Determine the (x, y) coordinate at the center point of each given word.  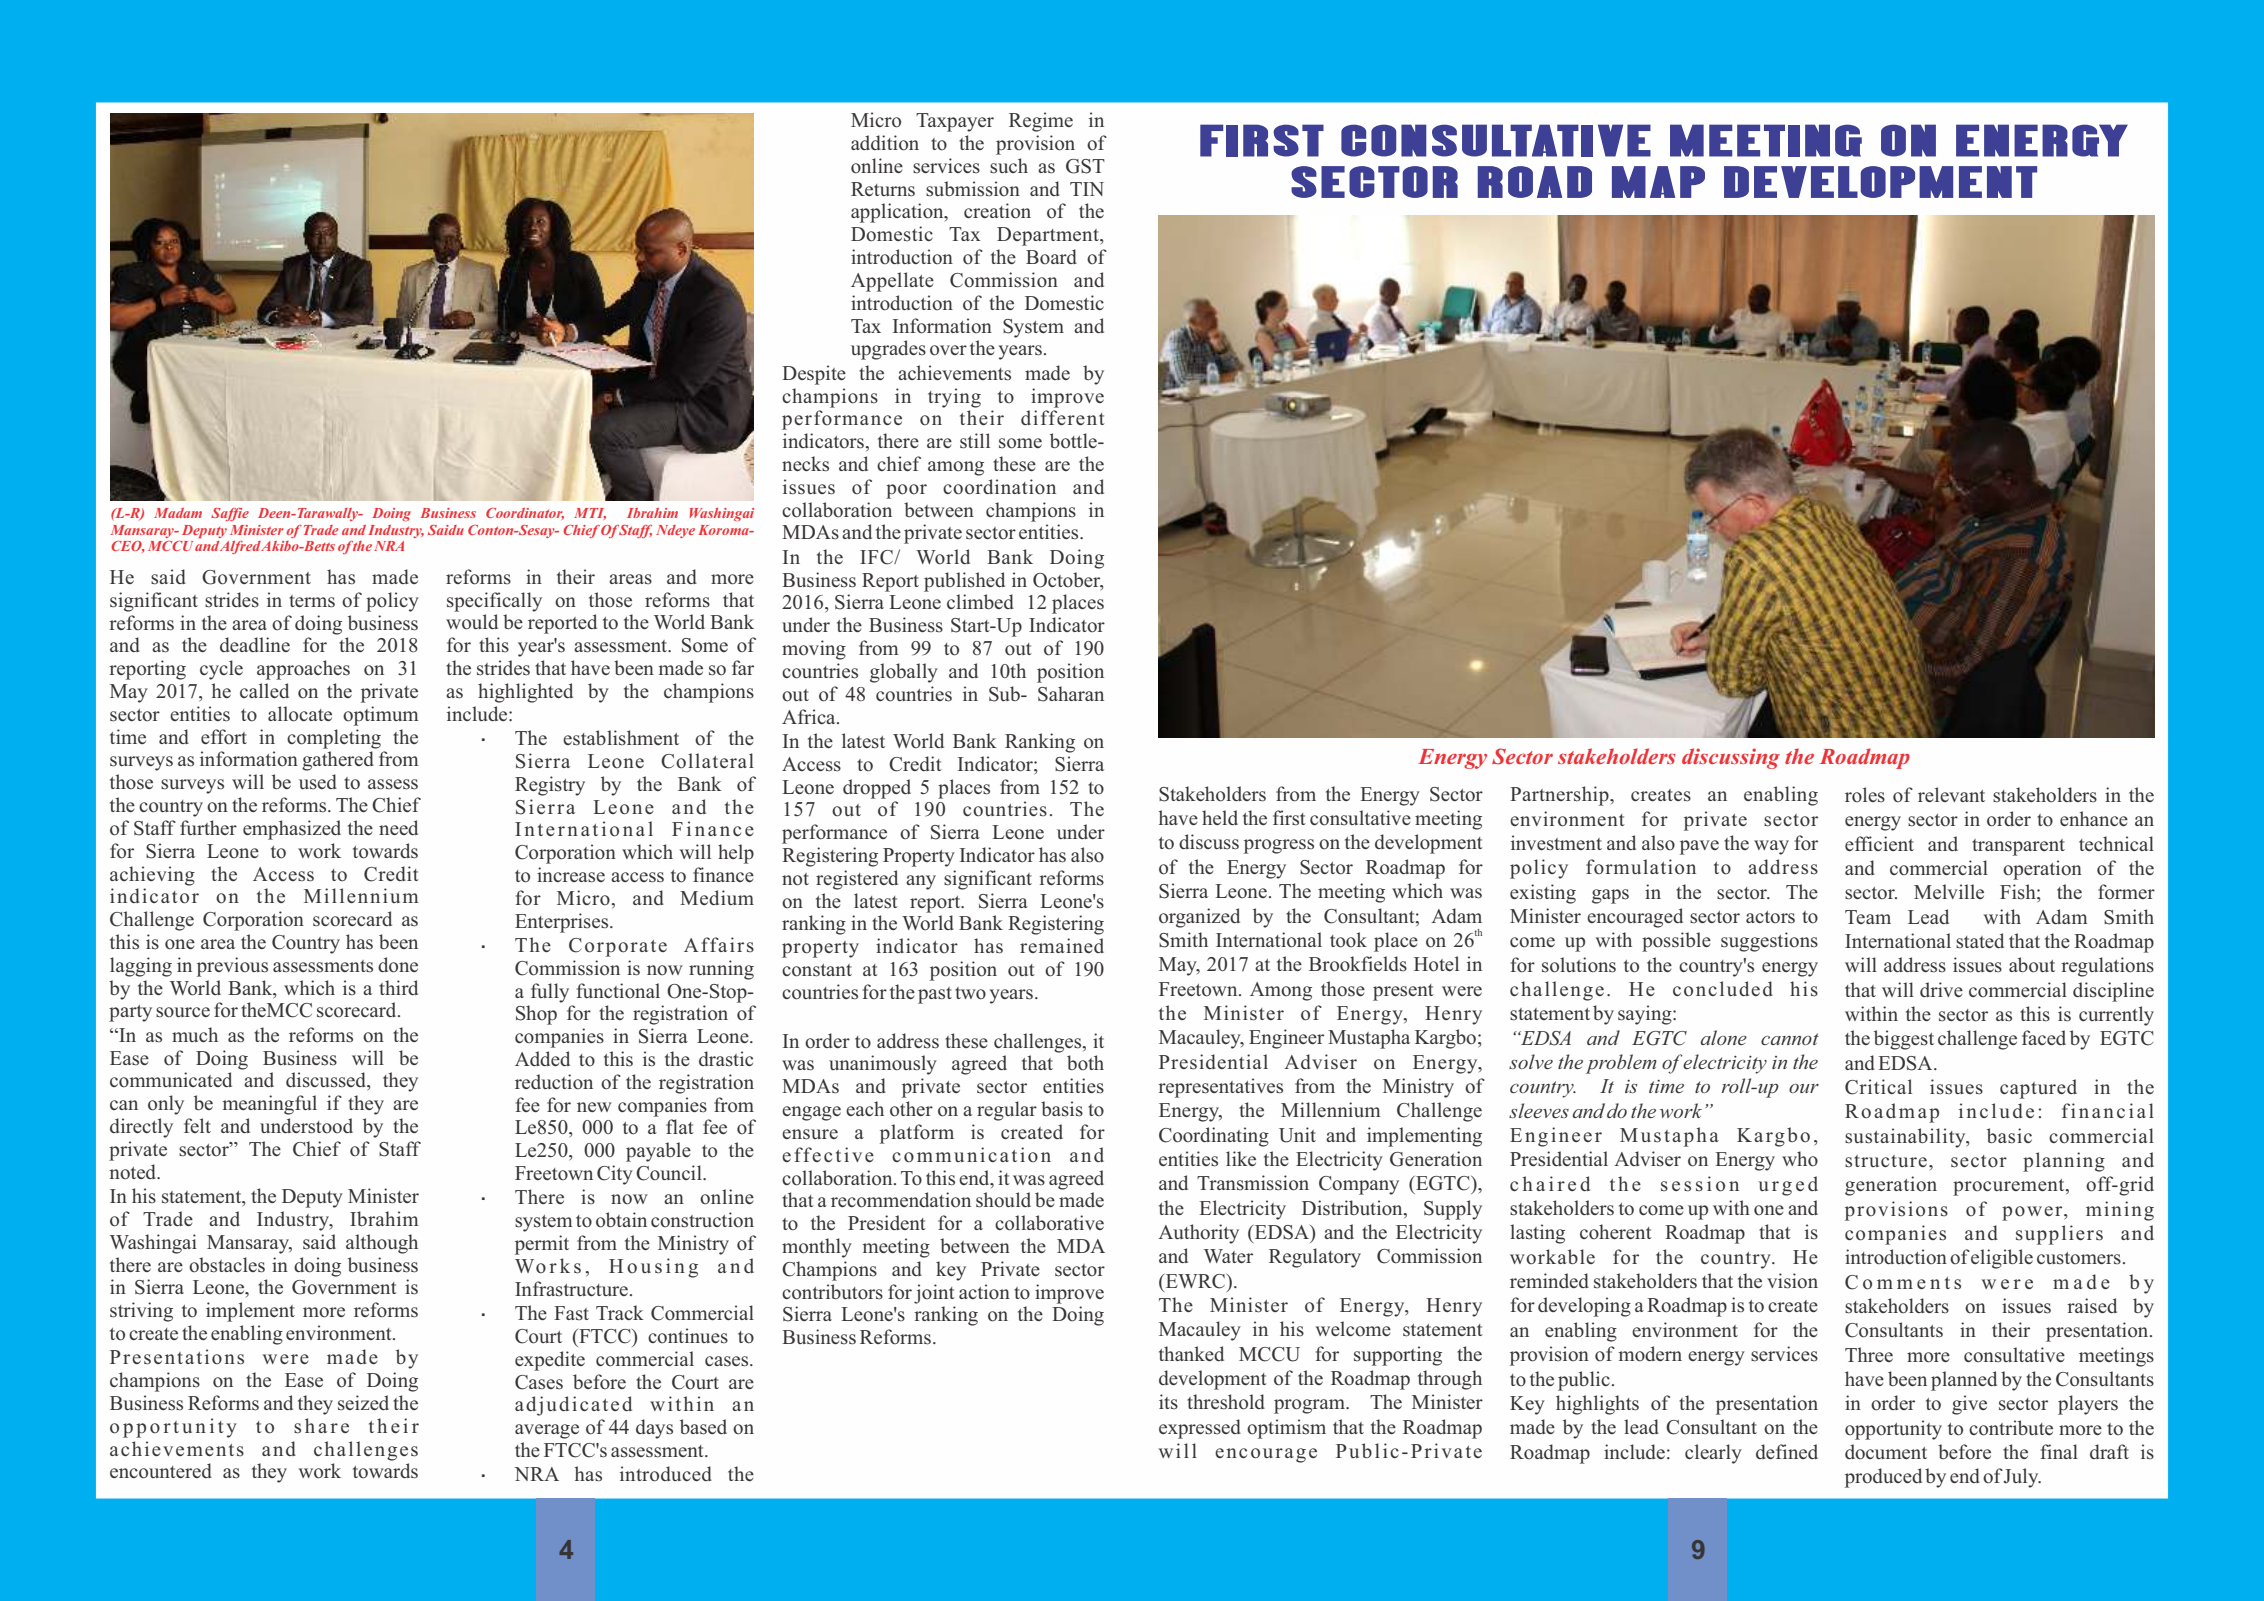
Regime (1041, 122)
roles (1865, 795)
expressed (1200, 1429)
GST (1085, 166)
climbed (980, 601)
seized (363, 1403)
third (398, 987)
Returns (883, 189)
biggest (1904, 1040)
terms (312, 601)
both (1085, 1063)
